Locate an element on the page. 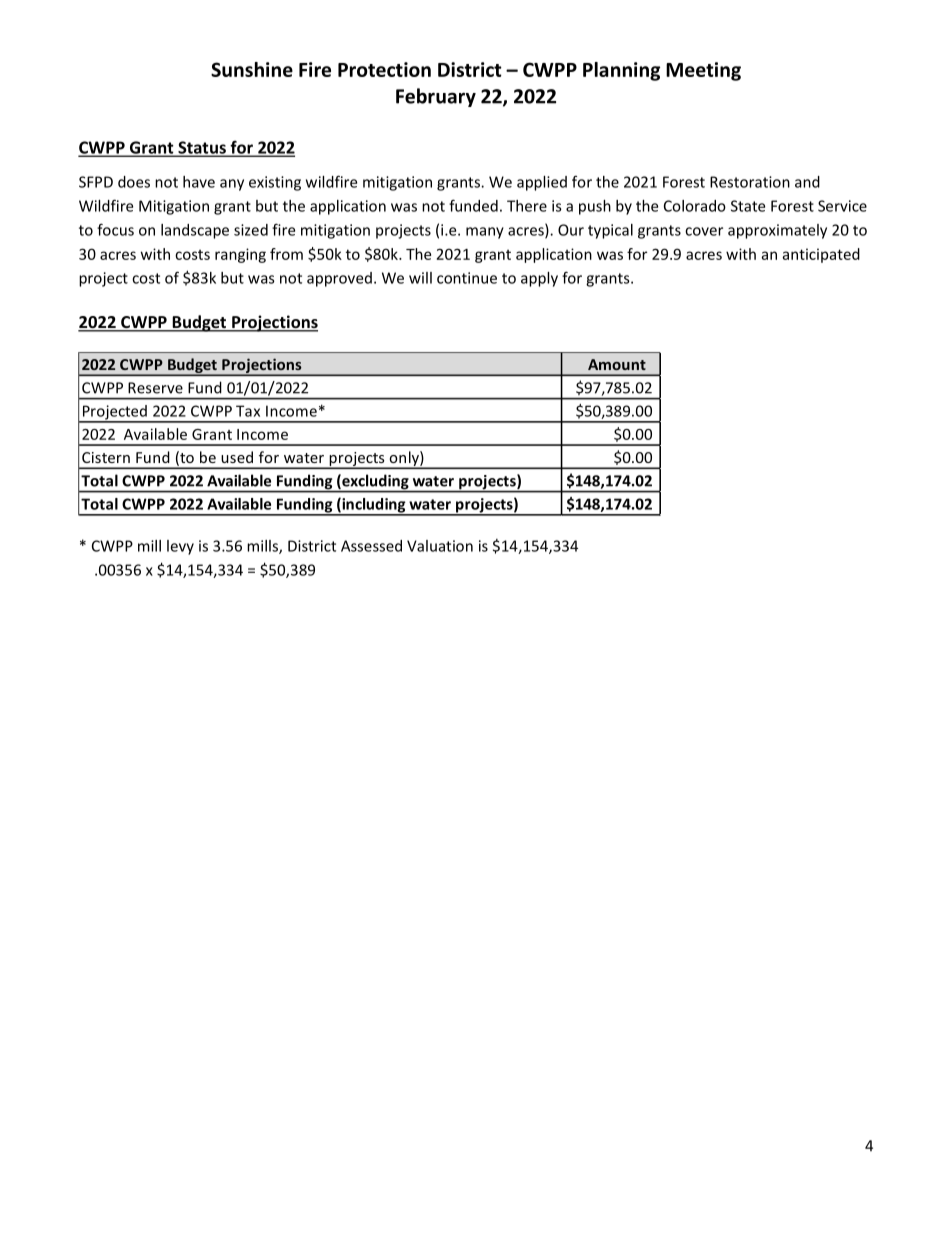 The height and width of the document is (1233, 952). Amount is located at coordinates (617, 364).
